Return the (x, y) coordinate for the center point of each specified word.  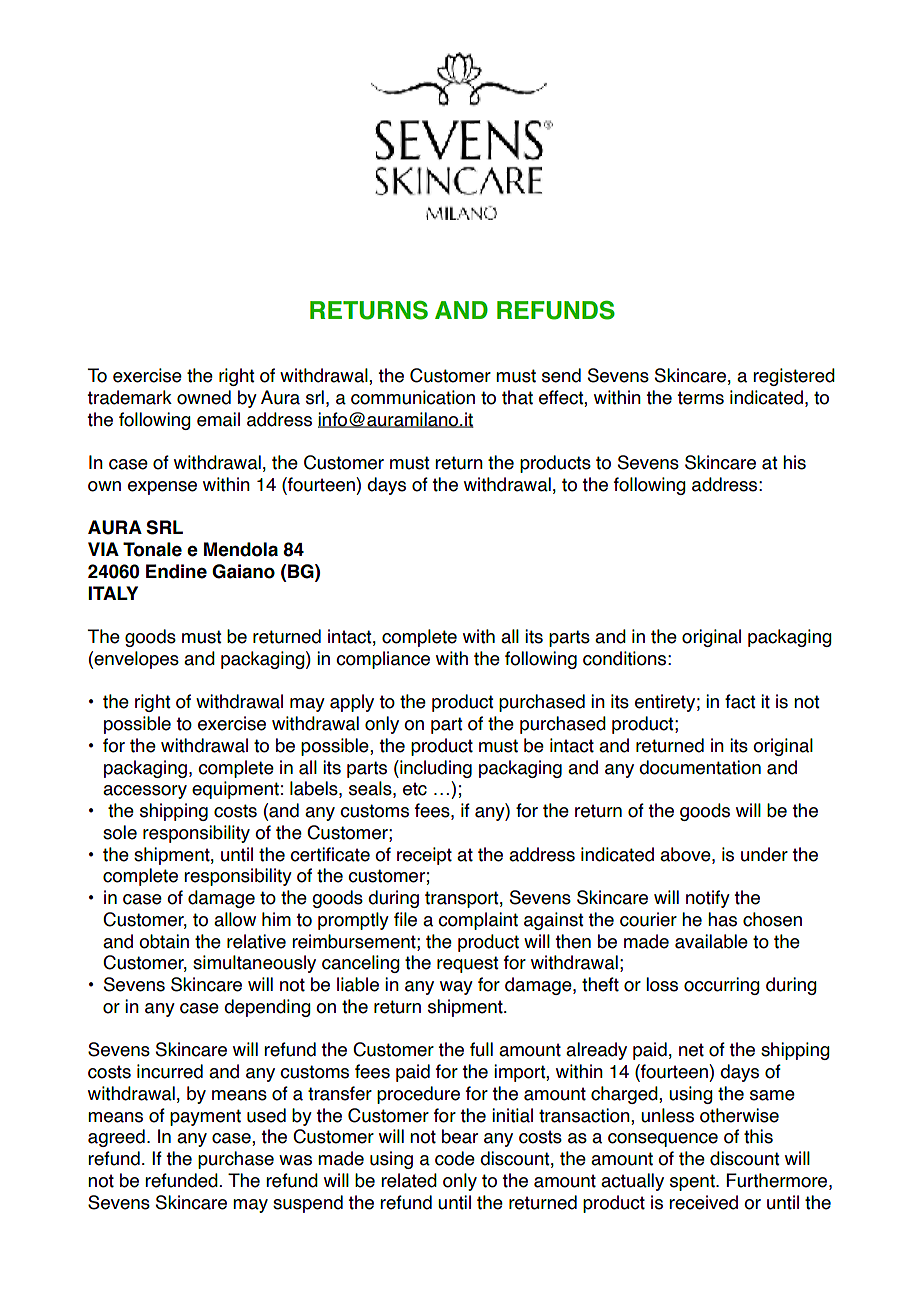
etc (415, 789)
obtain (164, 941)
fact (740, 701)
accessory (145, 792)
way (456, 988)
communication (413, 397)
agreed (116, 1138)
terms (700, 398)
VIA (103, 549)
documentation (700, 767)
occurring (722, 986)
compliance (383, 660)
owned (204, 397)
